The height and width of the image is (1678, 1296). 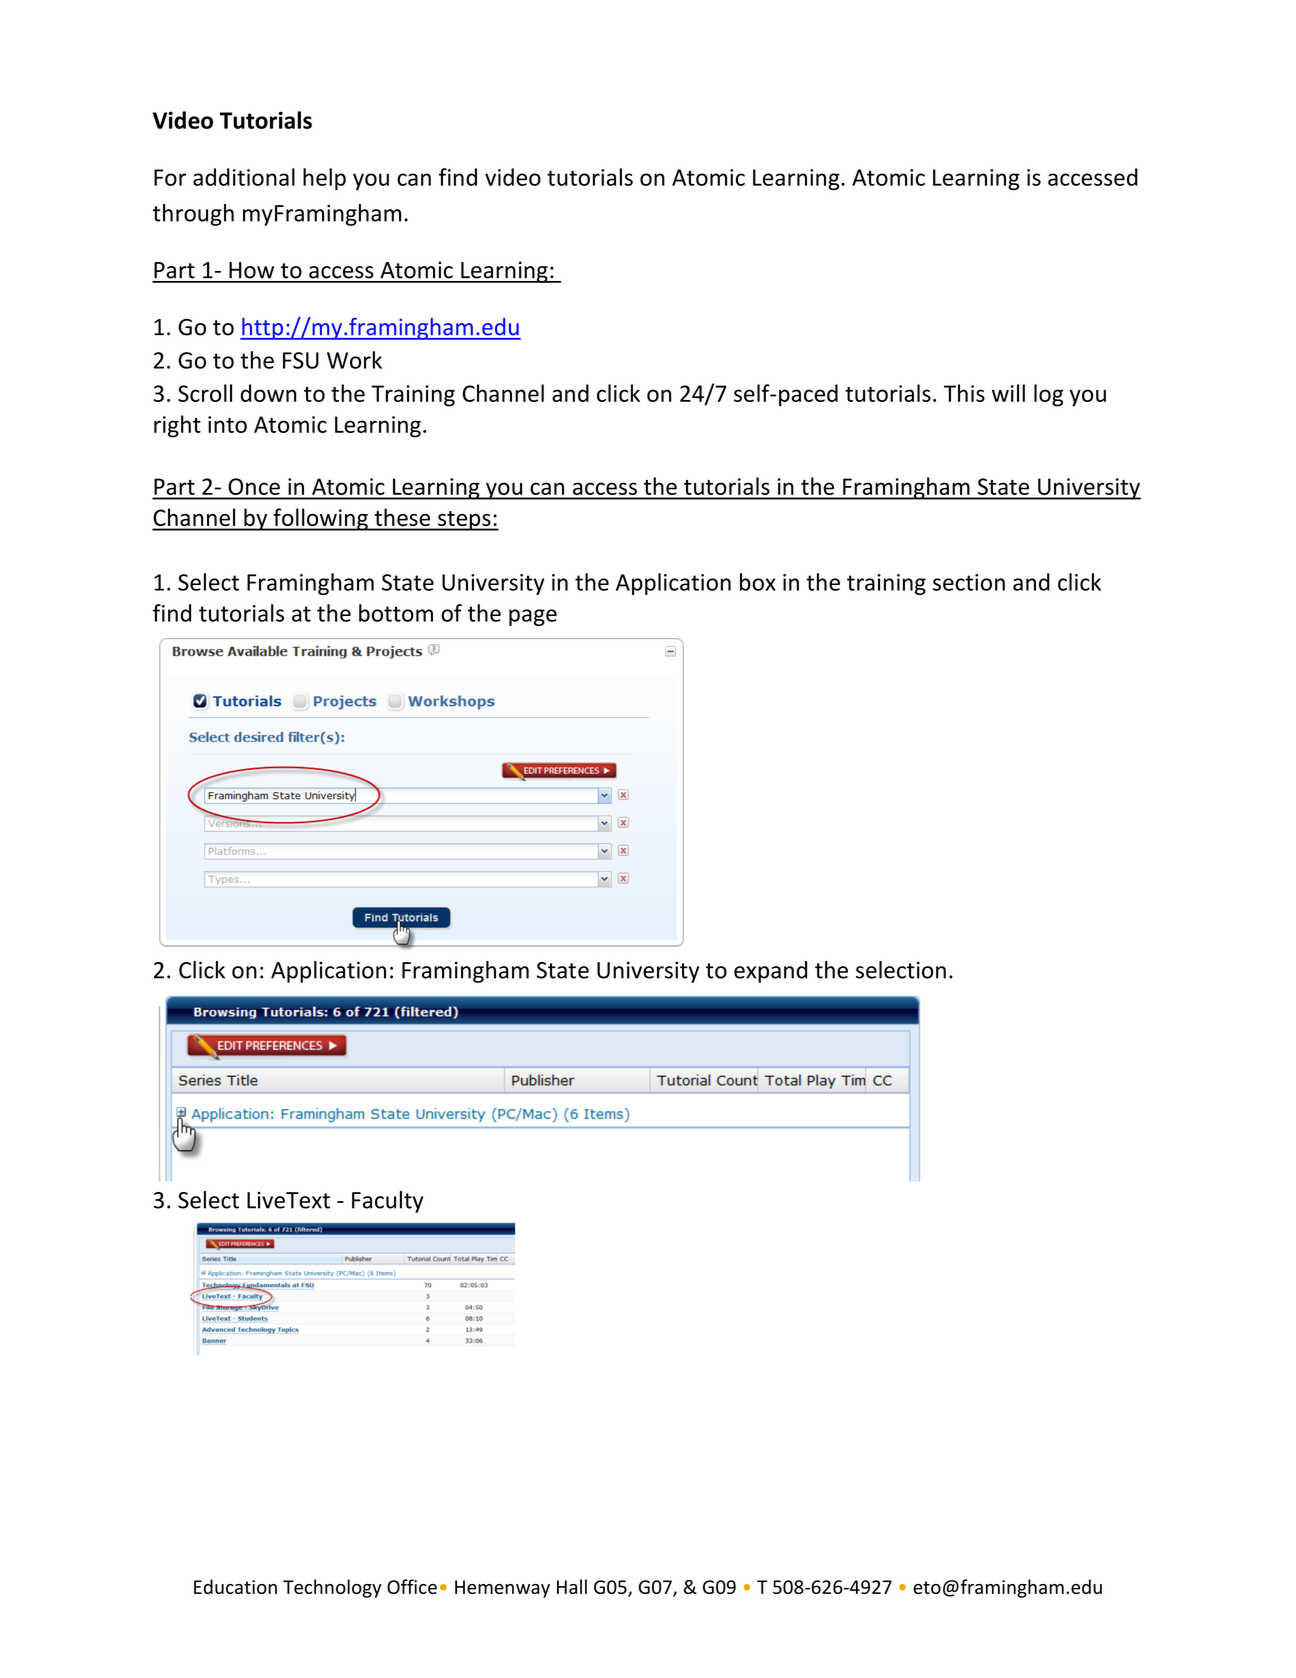 What do you see at coordinates (396, 613) in the image?
I see `bottom` at bounding box center [396, 613].
